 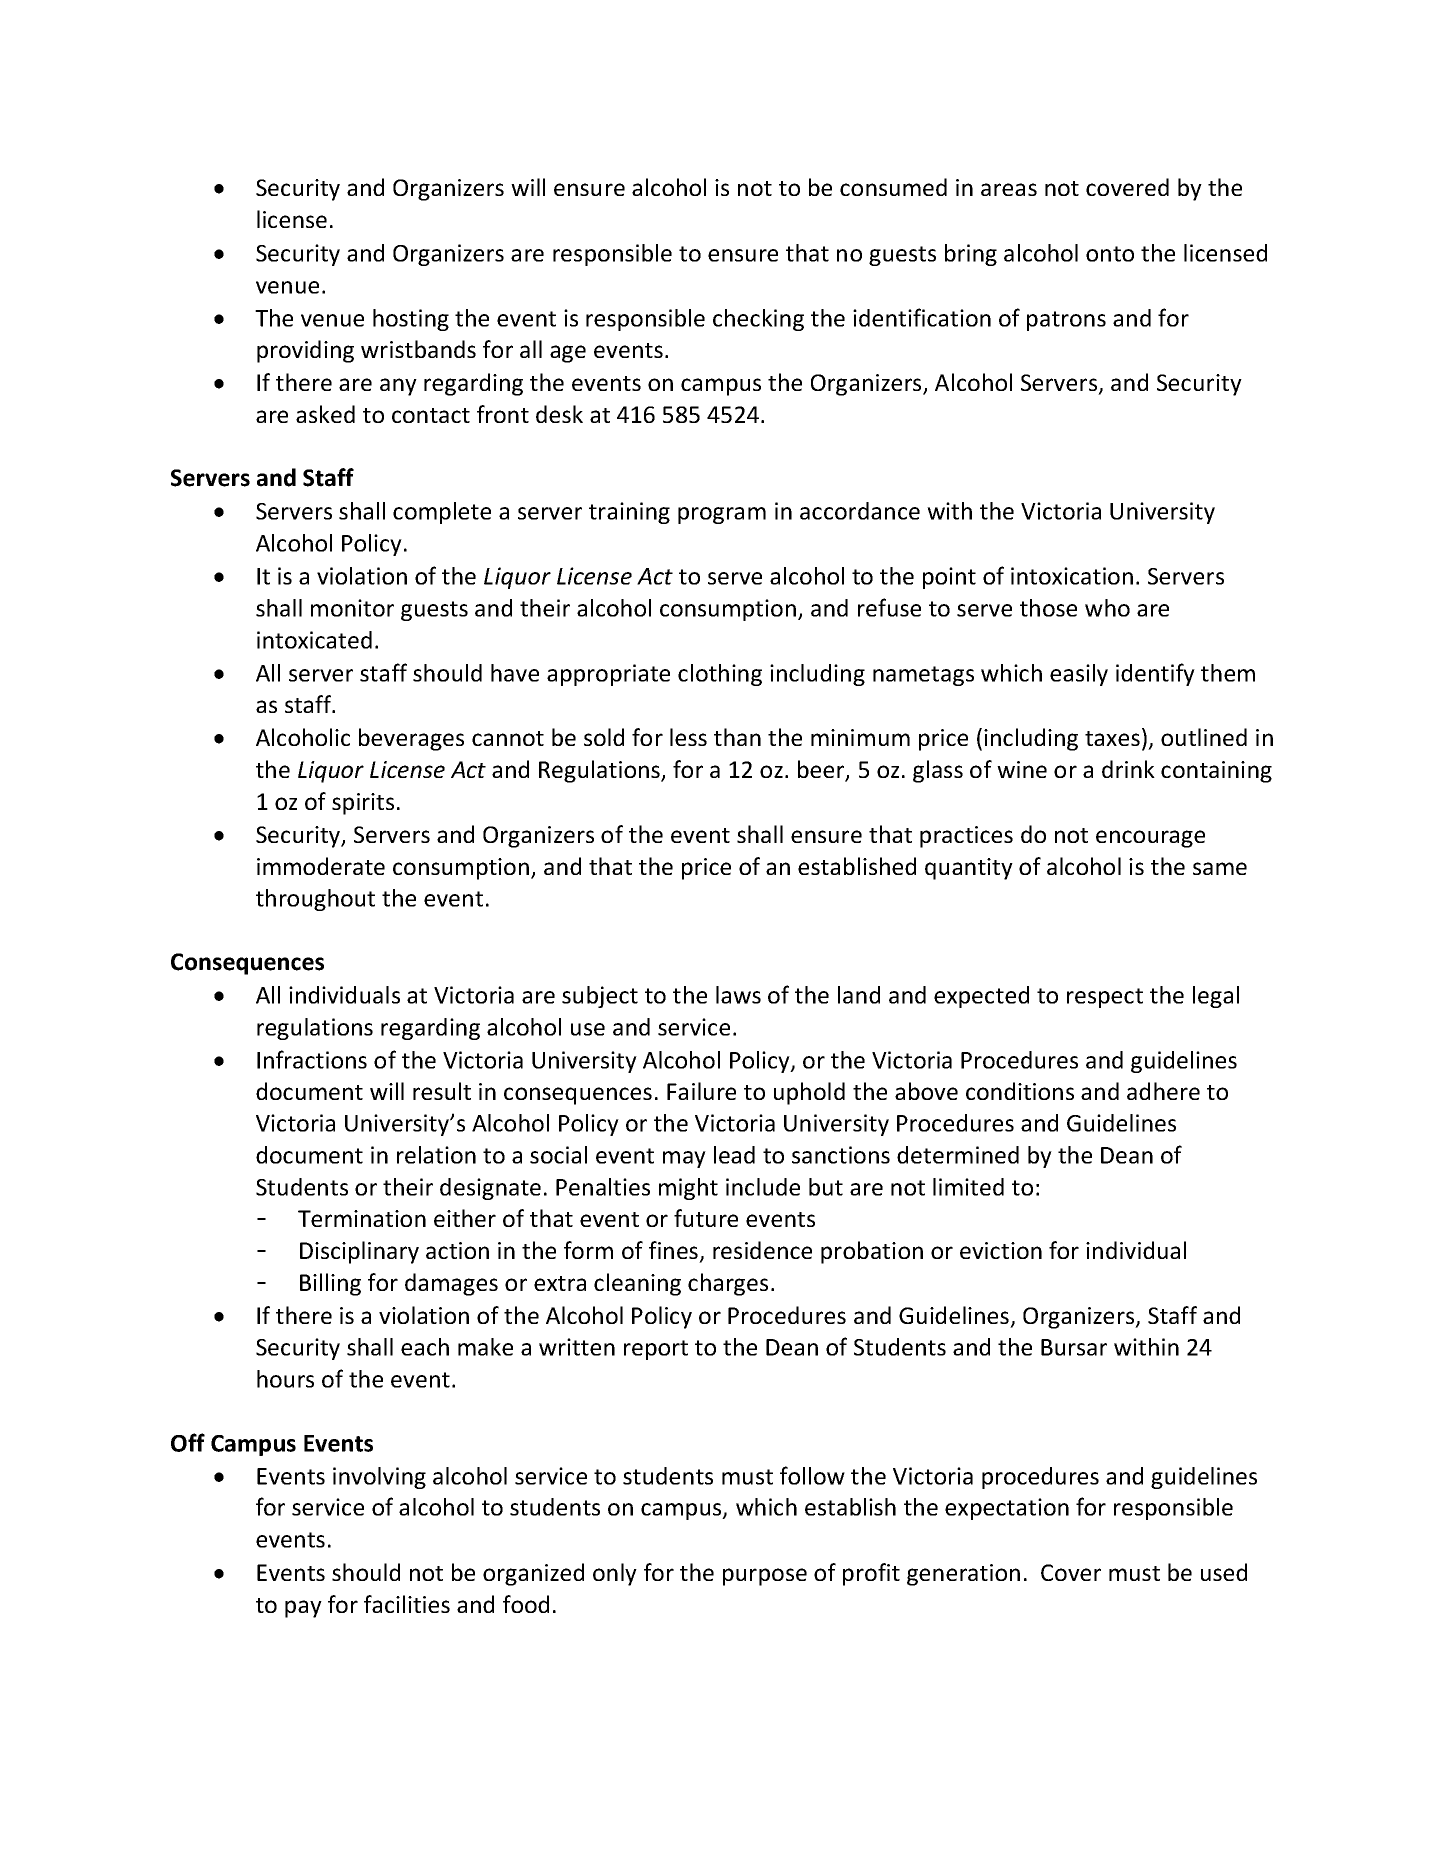 I want to click on purpose, so click(x=765, y=1577).
